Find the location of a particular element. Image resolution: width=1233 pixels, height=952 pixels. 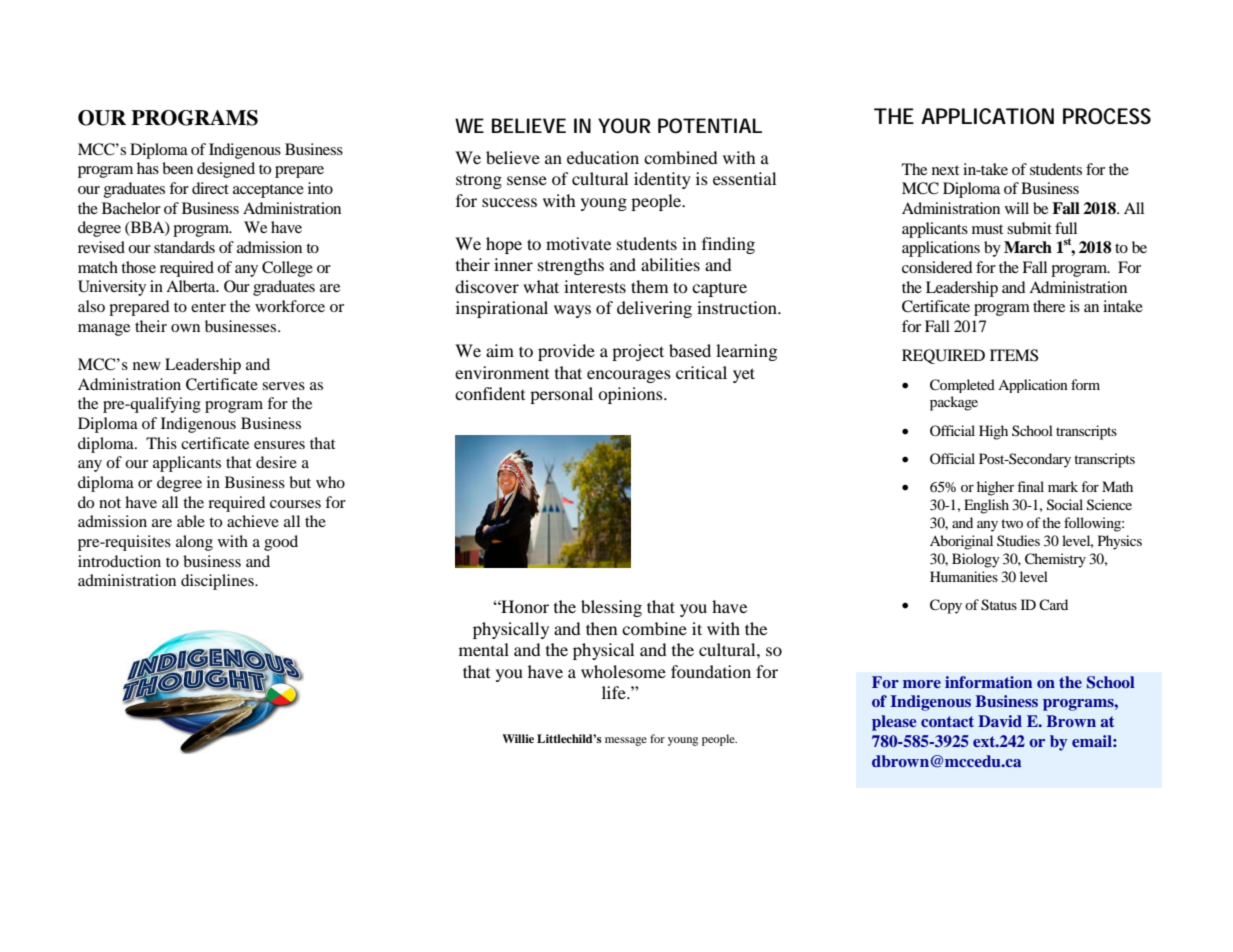

This is located at coordinates (161, 443).
